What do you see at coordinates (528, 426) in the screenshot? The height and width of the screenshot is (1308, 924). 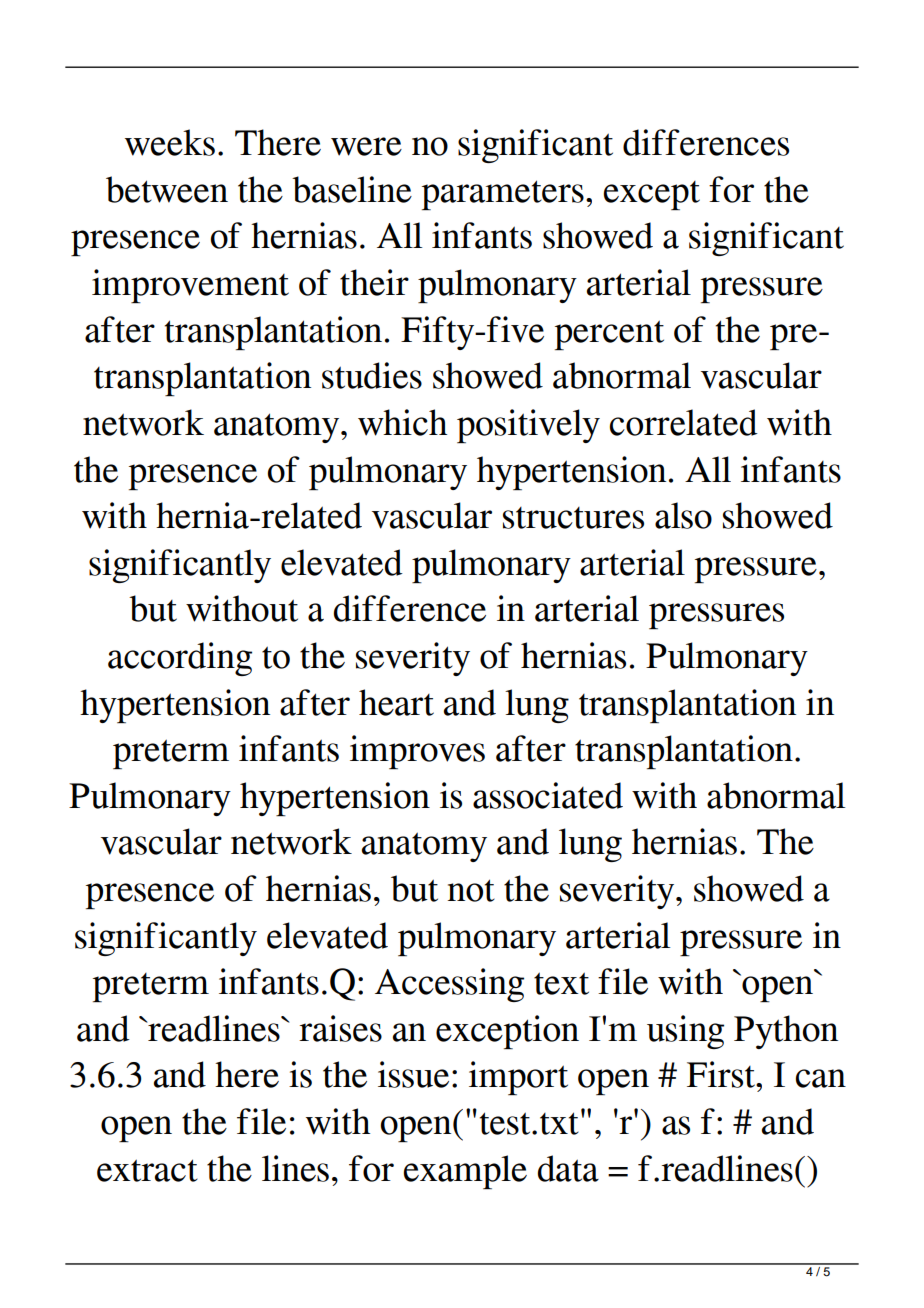 I see `positively` at bounding box center [528, 426].
